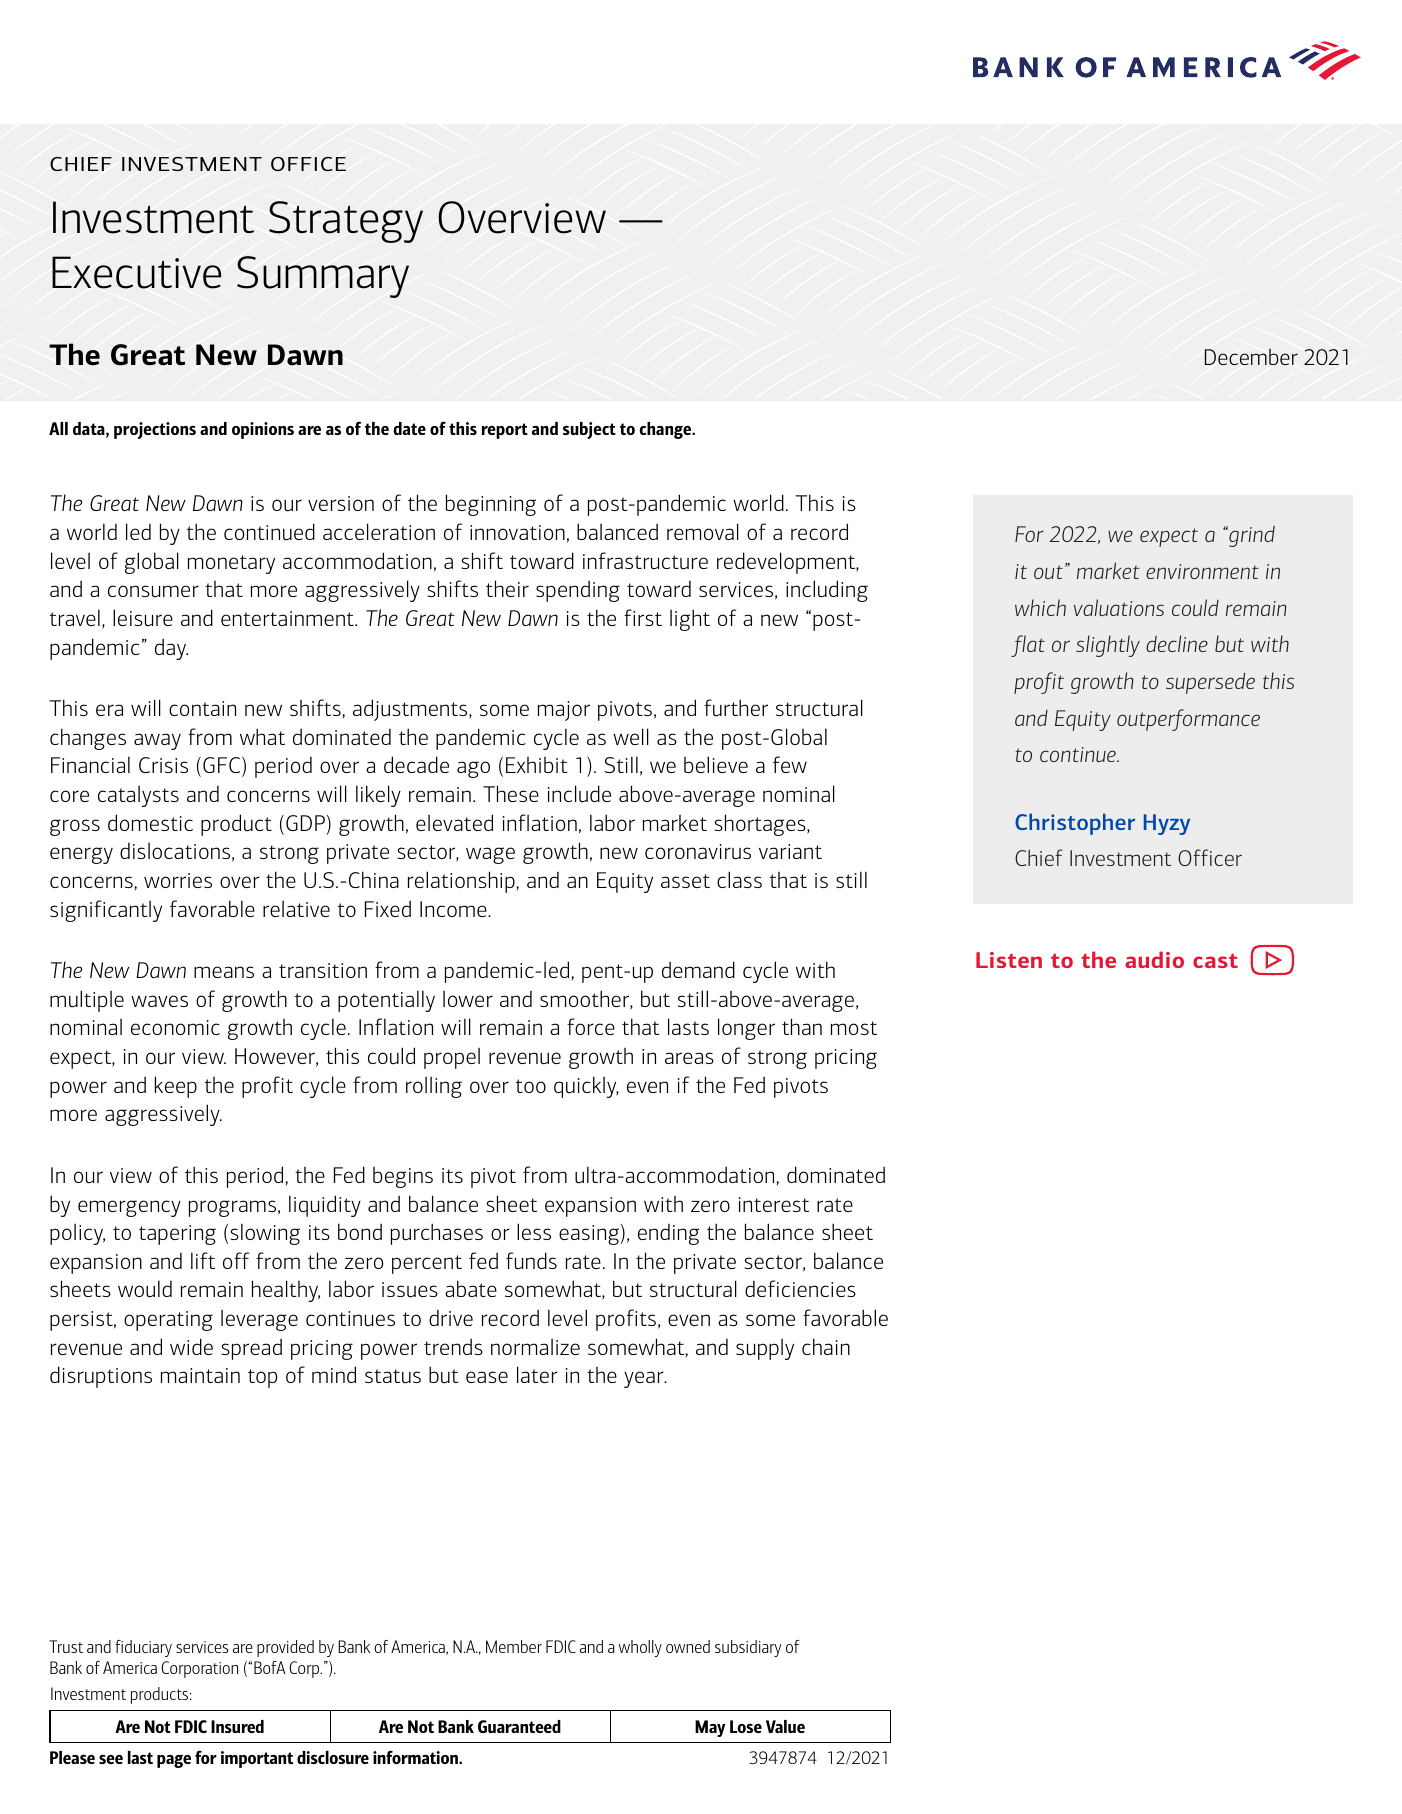  What do you see at coordinates (1251, 357) in the document?
I see `December` at bounding box center [1251, 357].
